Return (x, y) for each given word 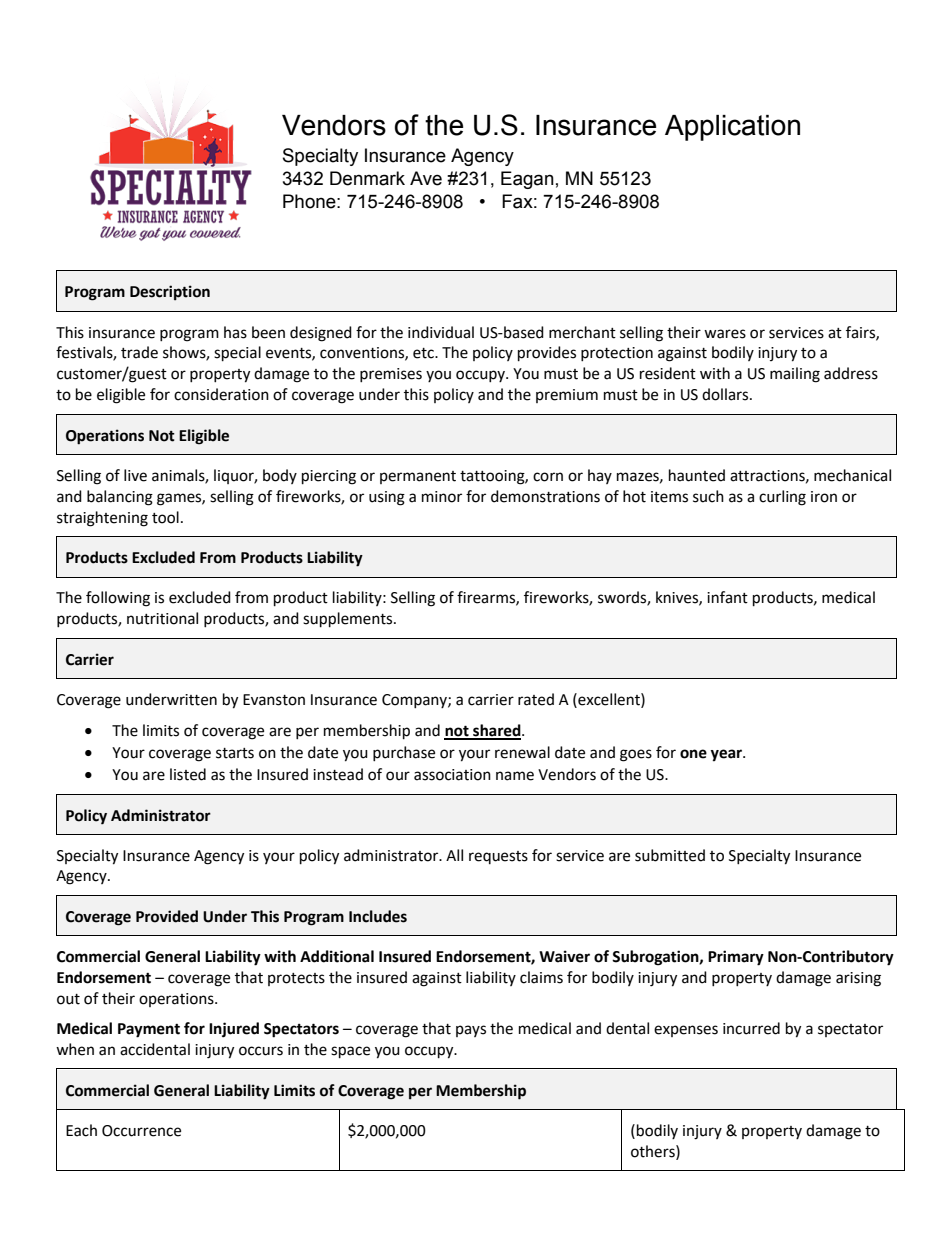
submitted (670, 855)
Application (732, 128)
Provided (167, 916)
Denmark (367, 178)
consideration (221, 394)
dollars (726, 394)
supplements (349, 620)
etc (424, 353)
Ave (426, 178)
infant (727, 597)
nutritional (162, 618)
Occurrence (141, 1131)
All (454, 855)
